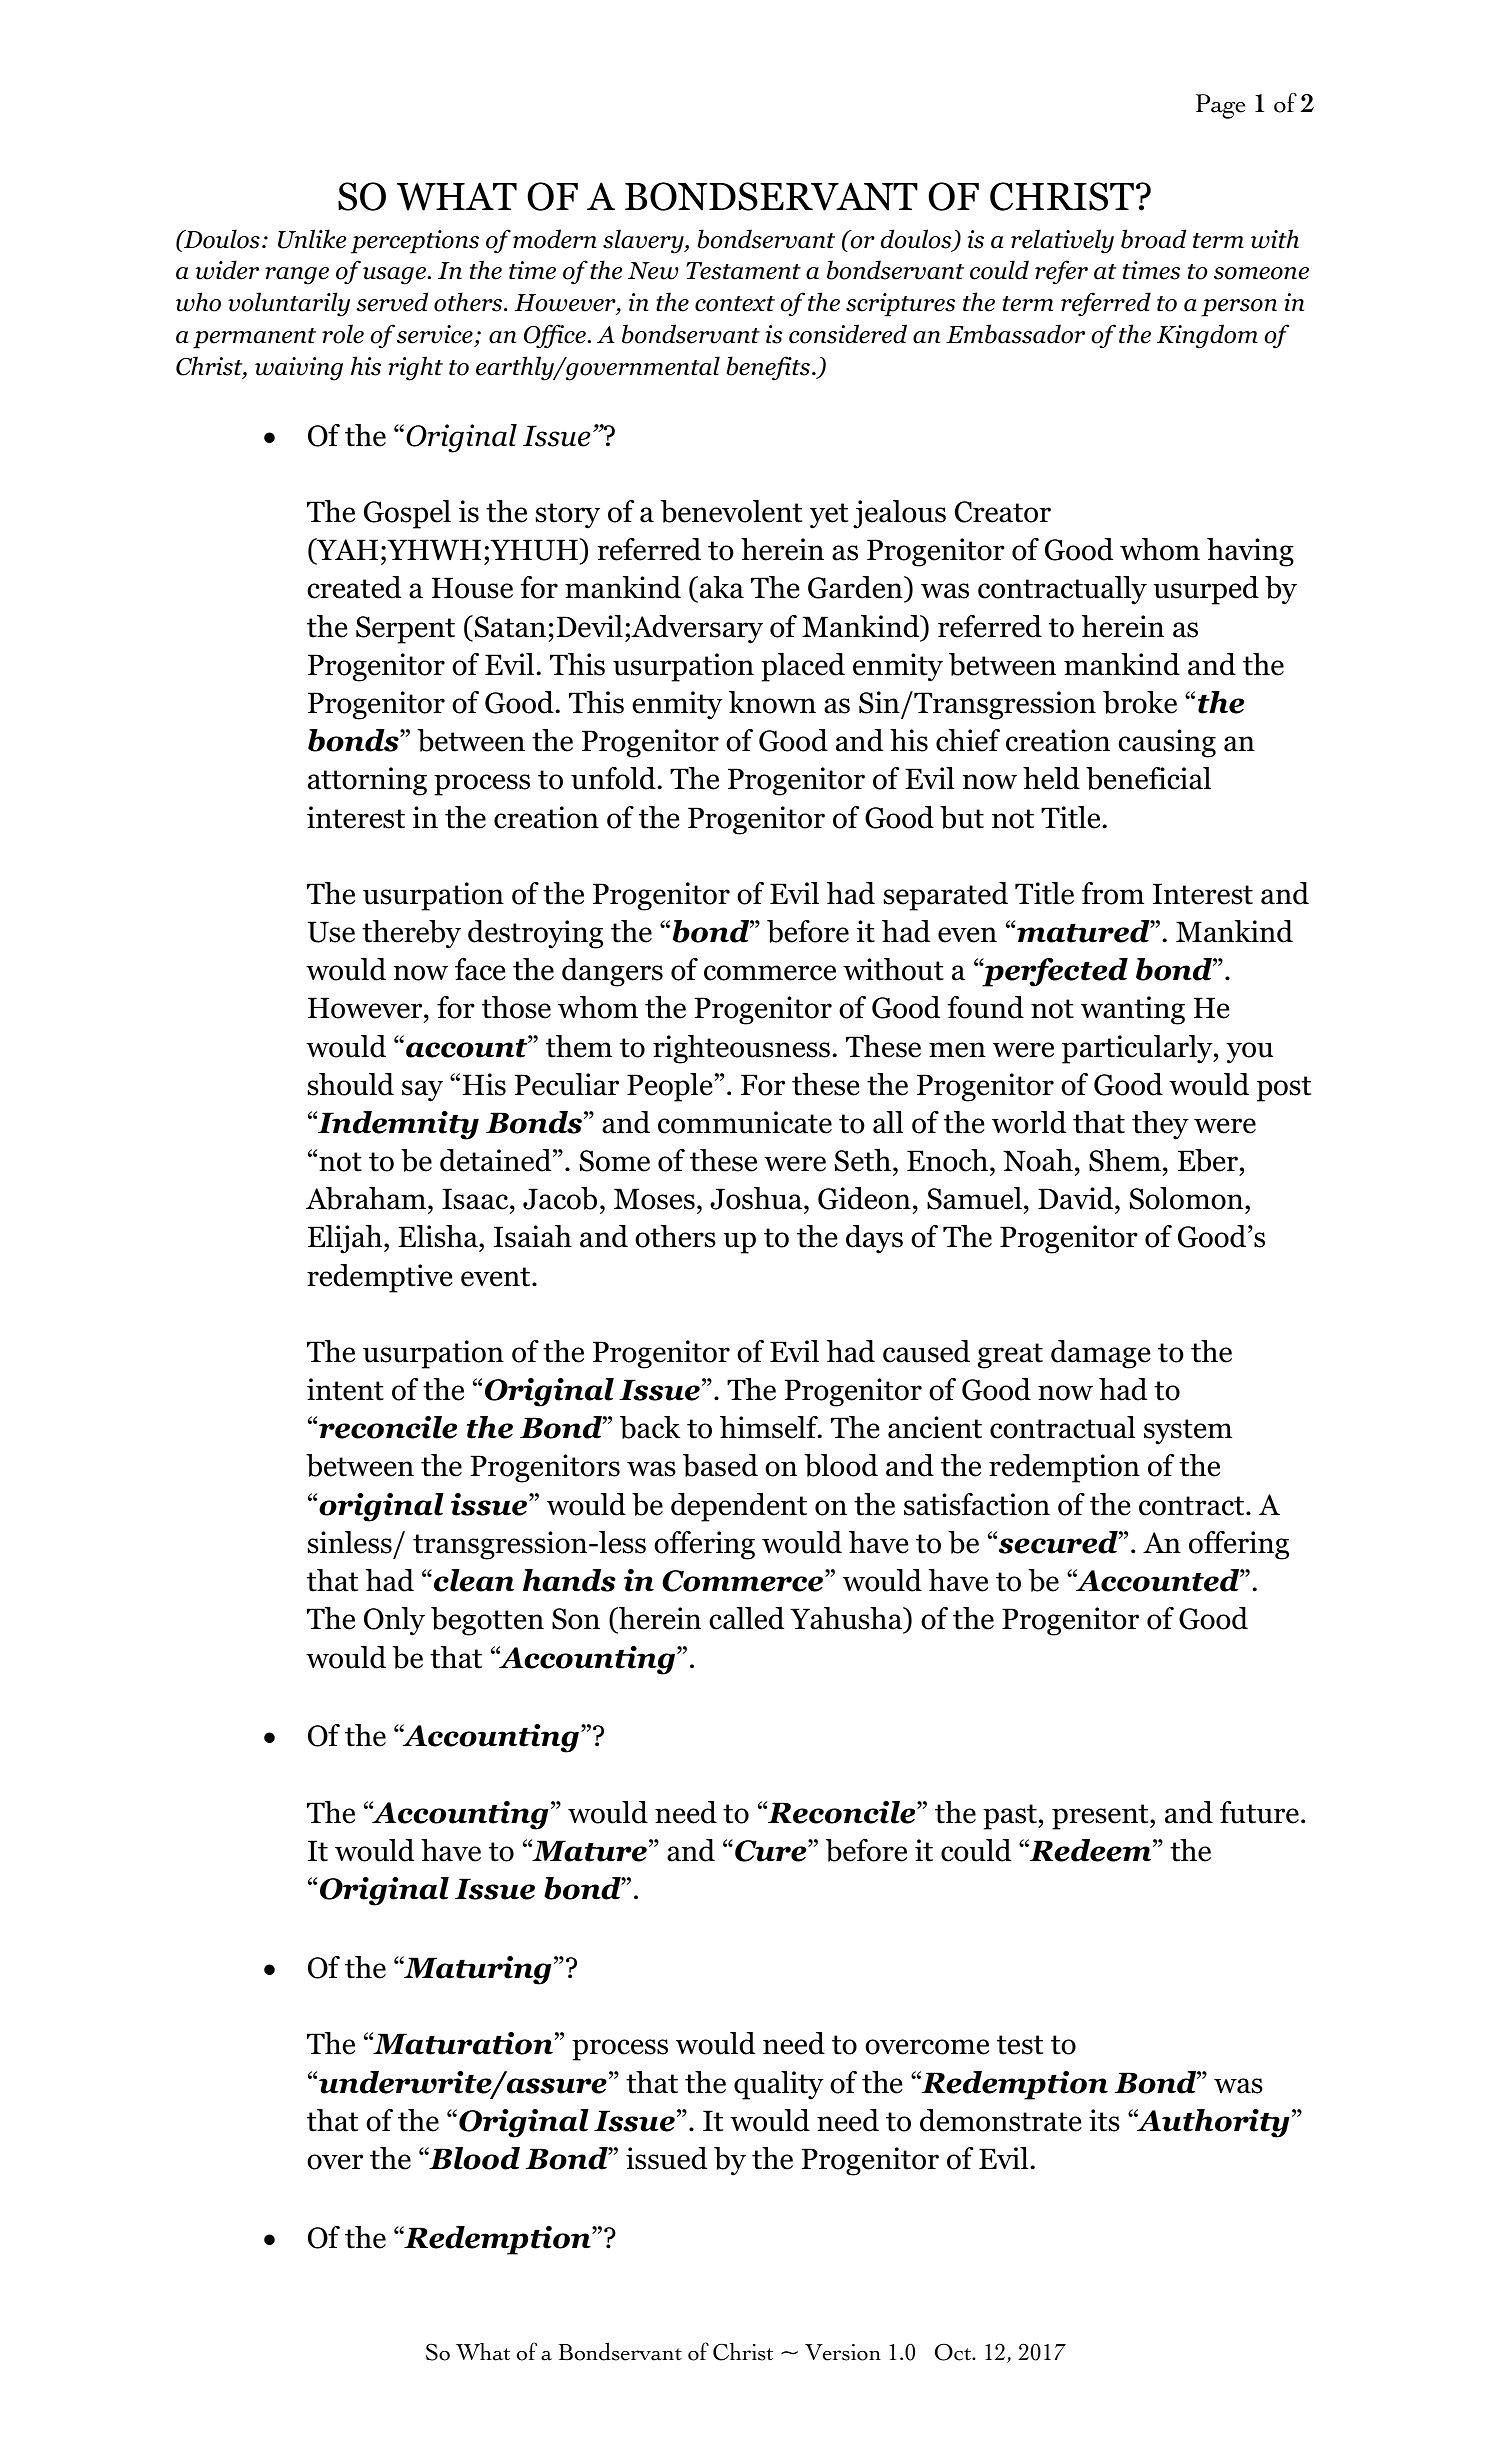 The width and height of the document is (1490, 2454). Describe the element at coordinates (843, 2352) in the document. I see `Version` at that location.
